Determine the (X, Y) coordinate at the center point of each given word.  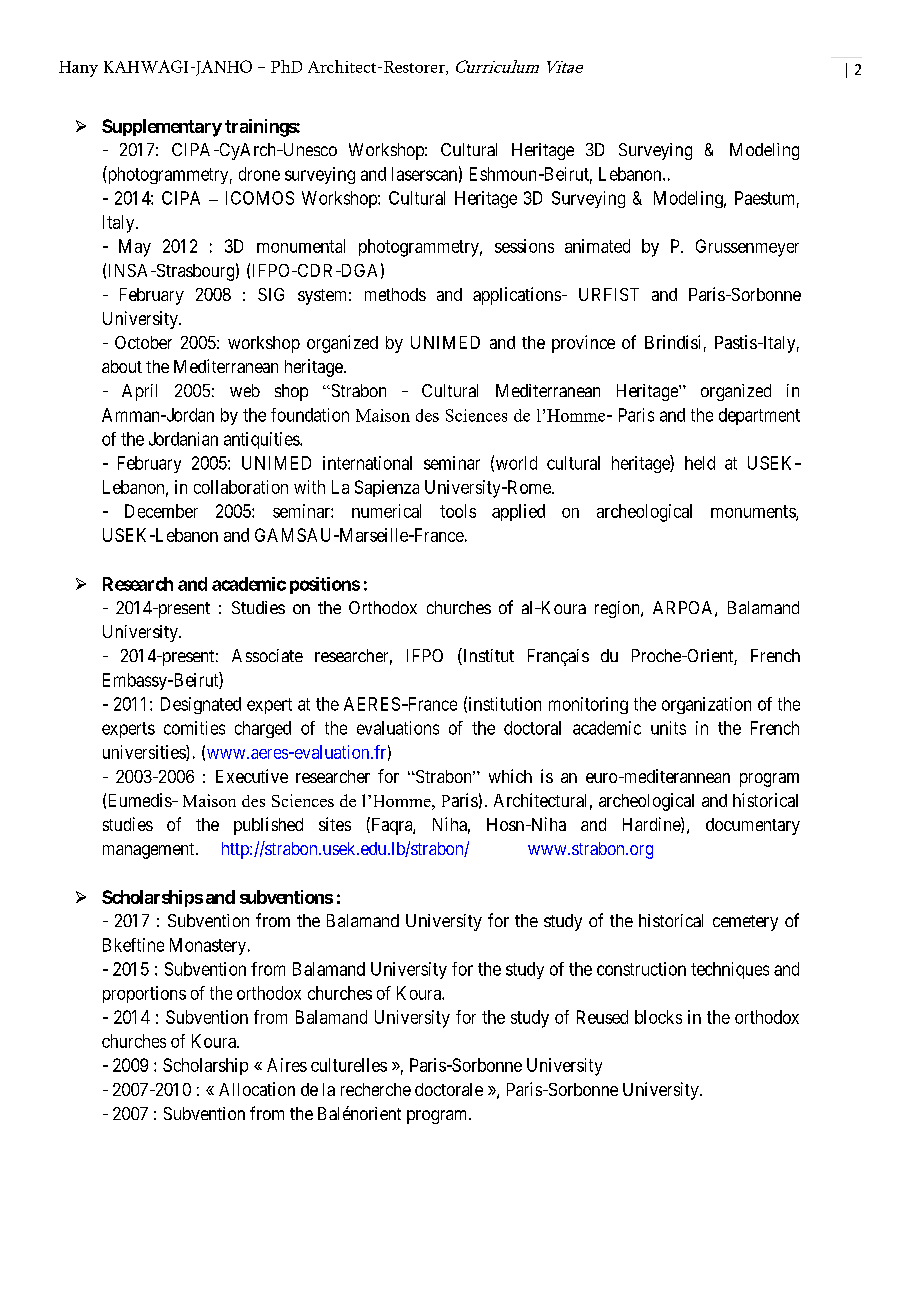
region (618, 609)
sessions (524, 246)
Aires (287, 1065)
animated (597, 246)
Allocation (257, 1089)
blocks (658, 1017)
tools (458, 511)
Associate (267, 655)
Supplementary (162, 128)
